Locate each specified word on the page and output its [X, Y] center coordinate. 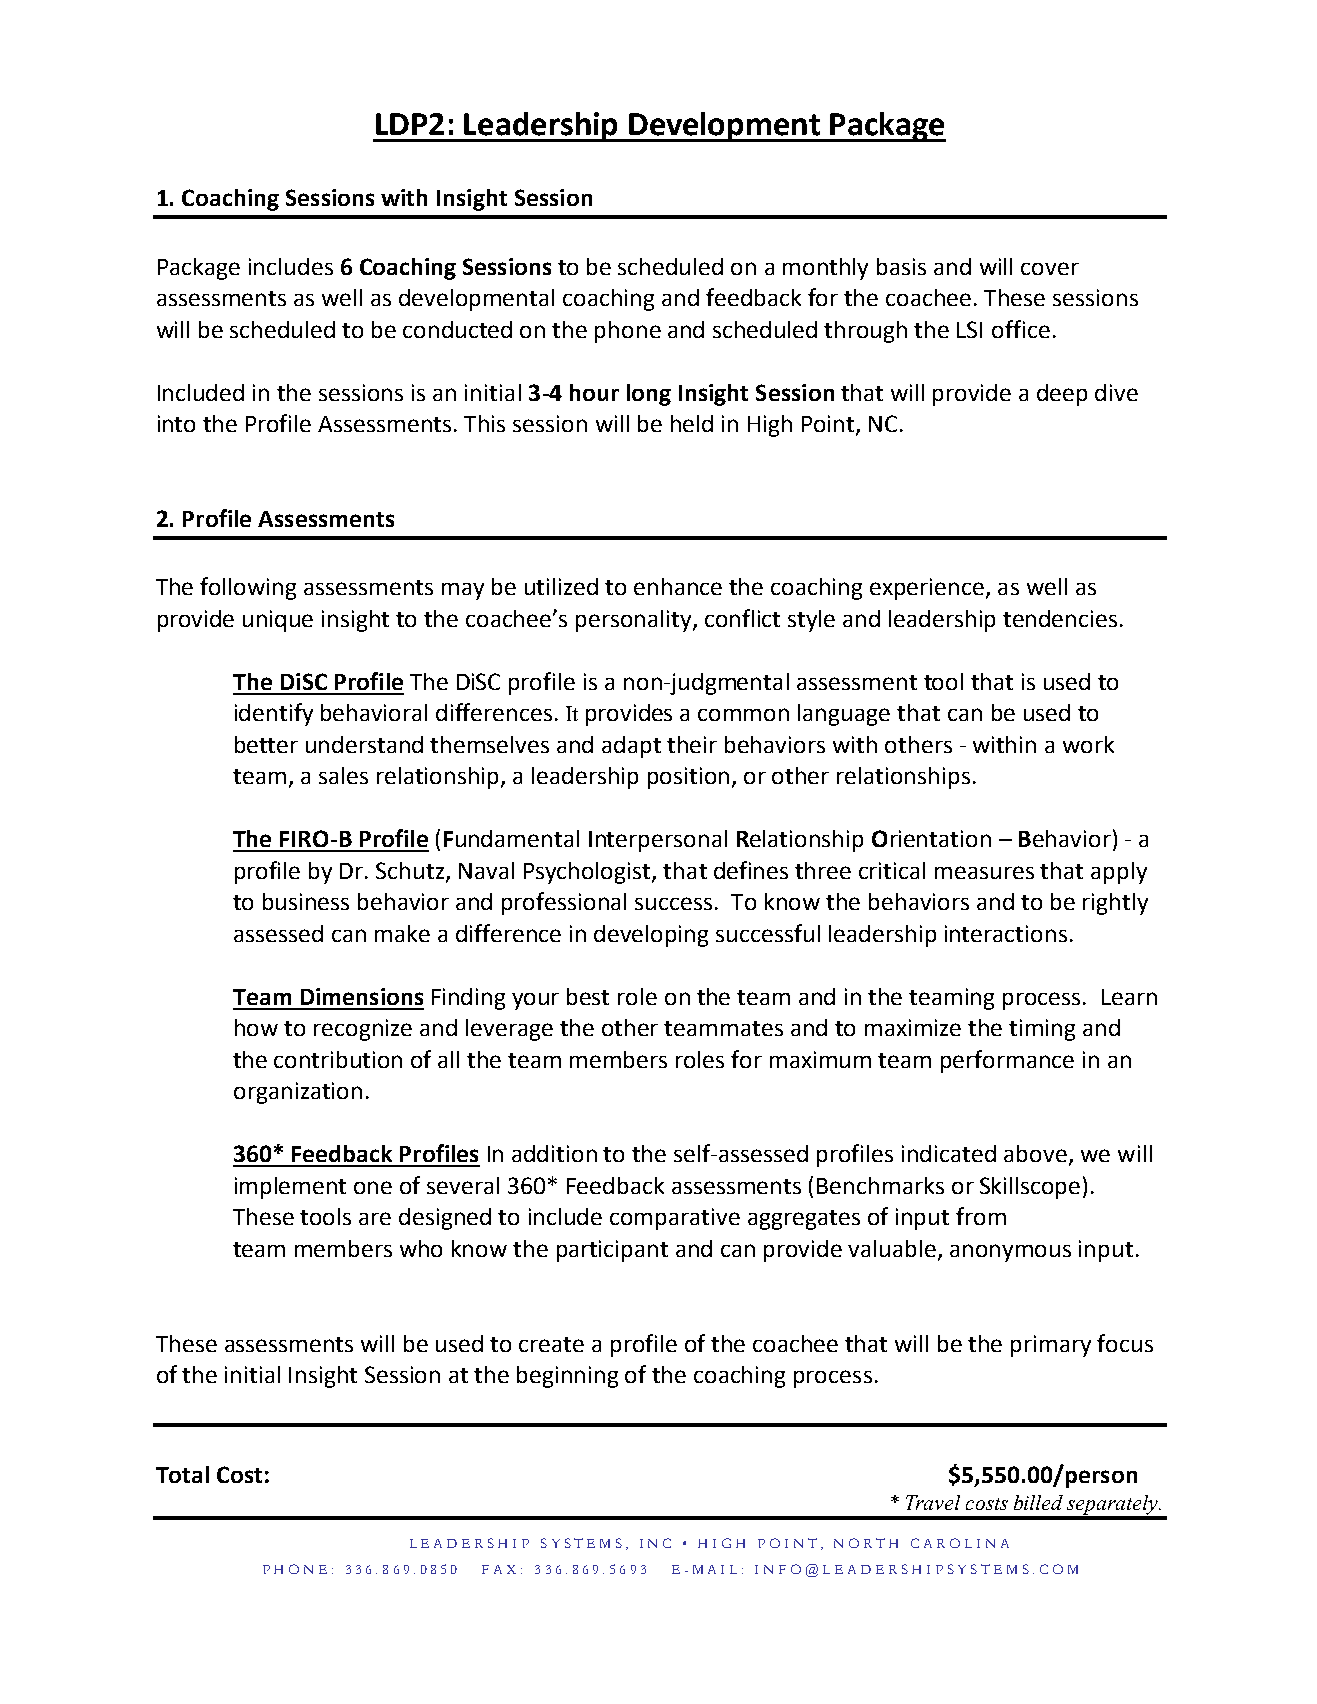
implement [290, 1188]
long [649, 395]
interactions [1006, 933]
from [981, 1216]
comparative [675, 1219]
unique [278, 621]
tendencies [1060, 618]
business [306, 901]
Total [182, 1474]
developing [651, 936]
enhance [678, 586]
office [1021, 329]
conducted [457, 329]
